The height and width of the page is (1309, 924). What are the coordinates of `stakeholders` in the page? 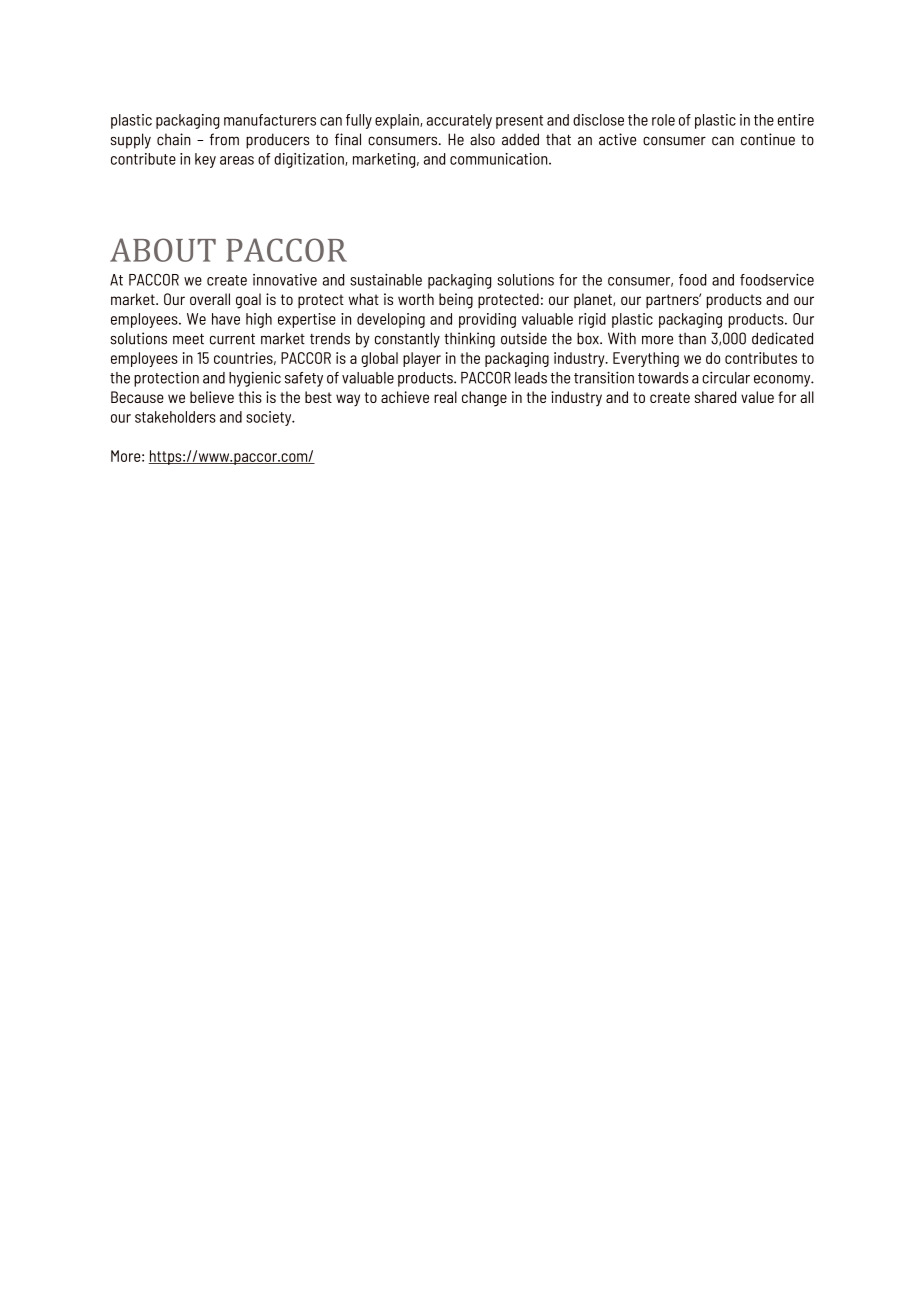 It's located at (175, 417).
